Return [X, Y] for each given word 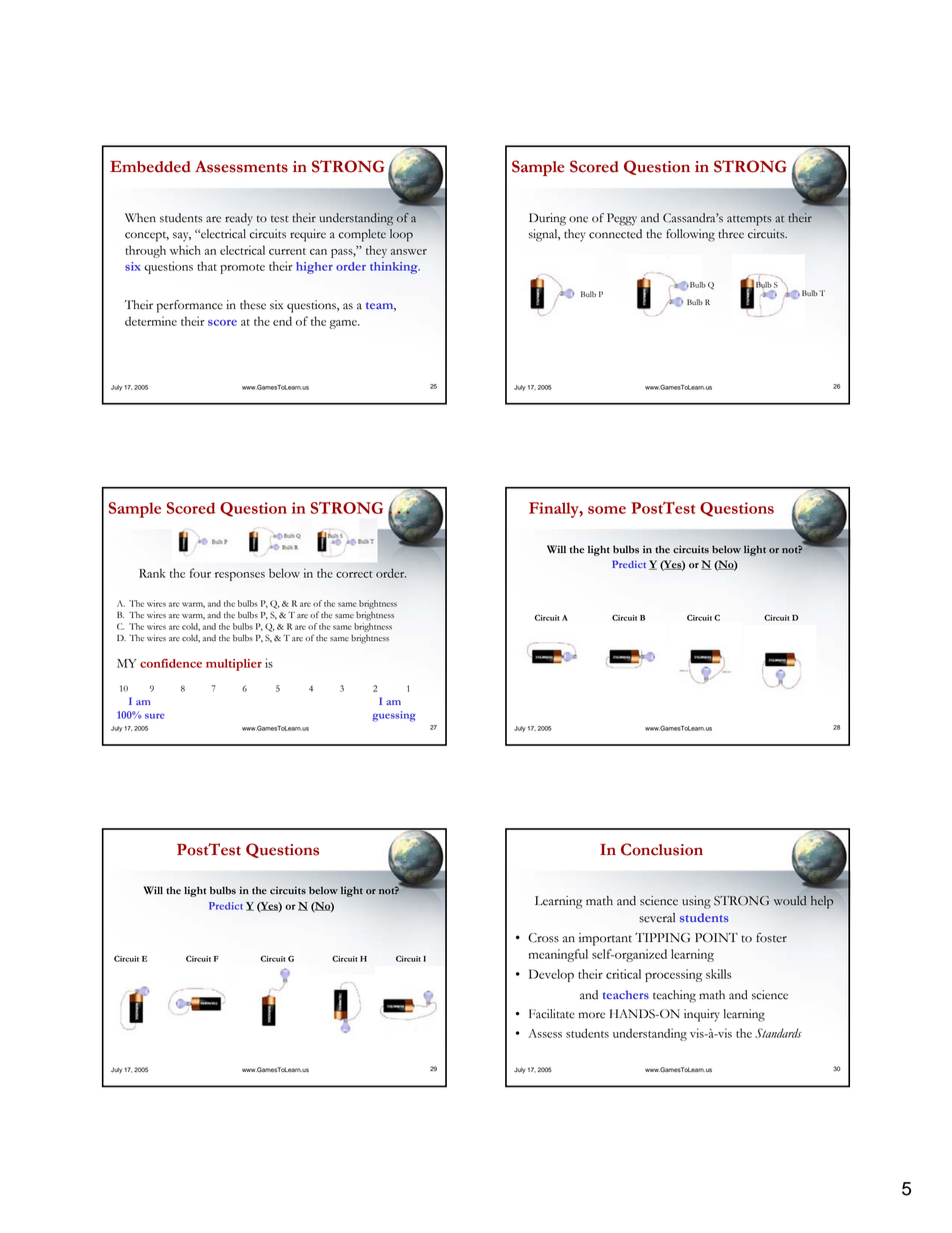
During [547, 219]
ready [239, 219]
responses [240, 576]
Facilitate [552, 1014]
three [731, 234]
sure [155, 716]
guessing [394, 716]
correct [354, 574]
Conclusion [662, 849]
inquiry [702, 1015]
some [607, 510]
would [790, 901]
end [282, 321]
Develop [551, 975]
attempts [749, 220]
